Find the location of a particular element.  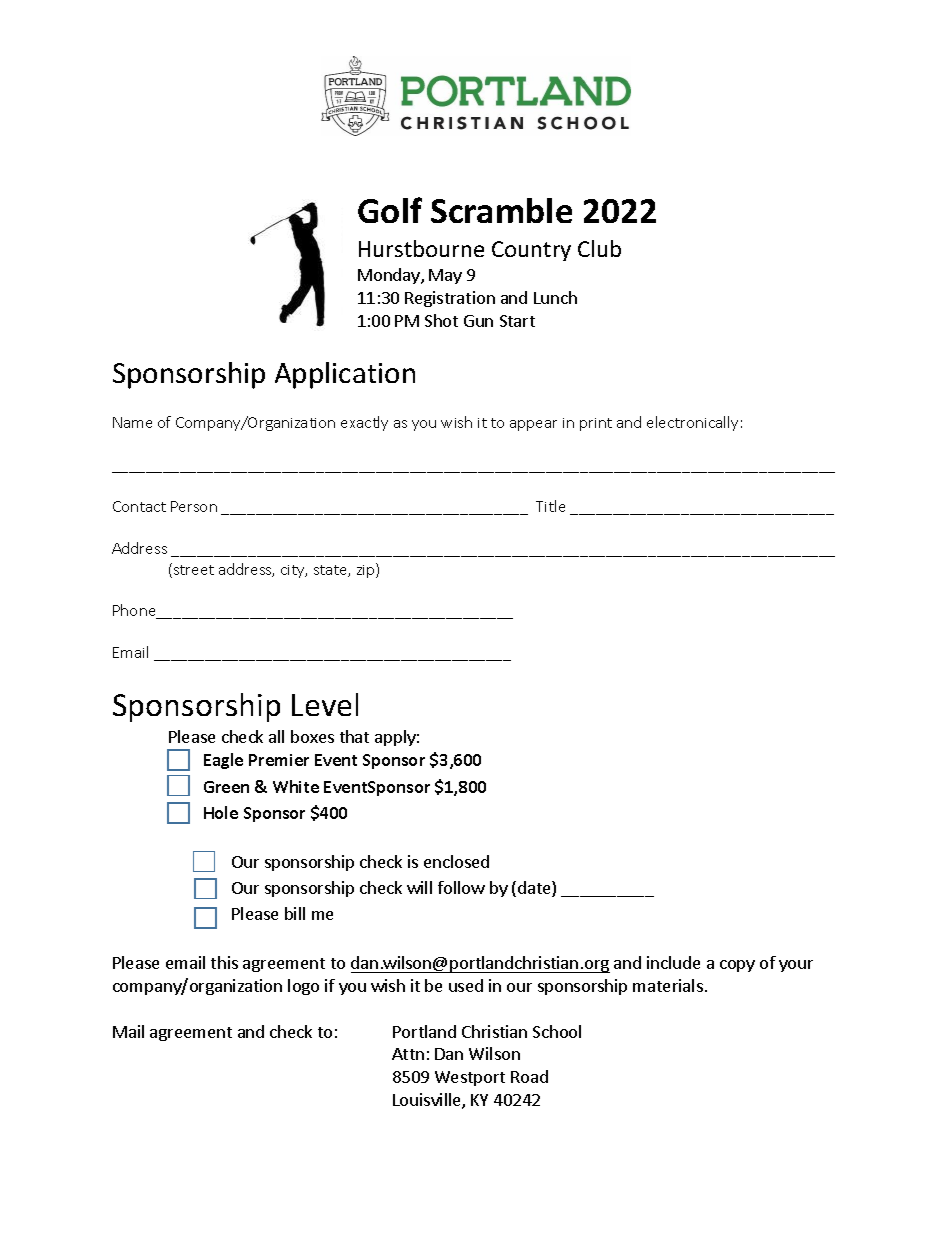

logo is located at coordinates (303, 987).
